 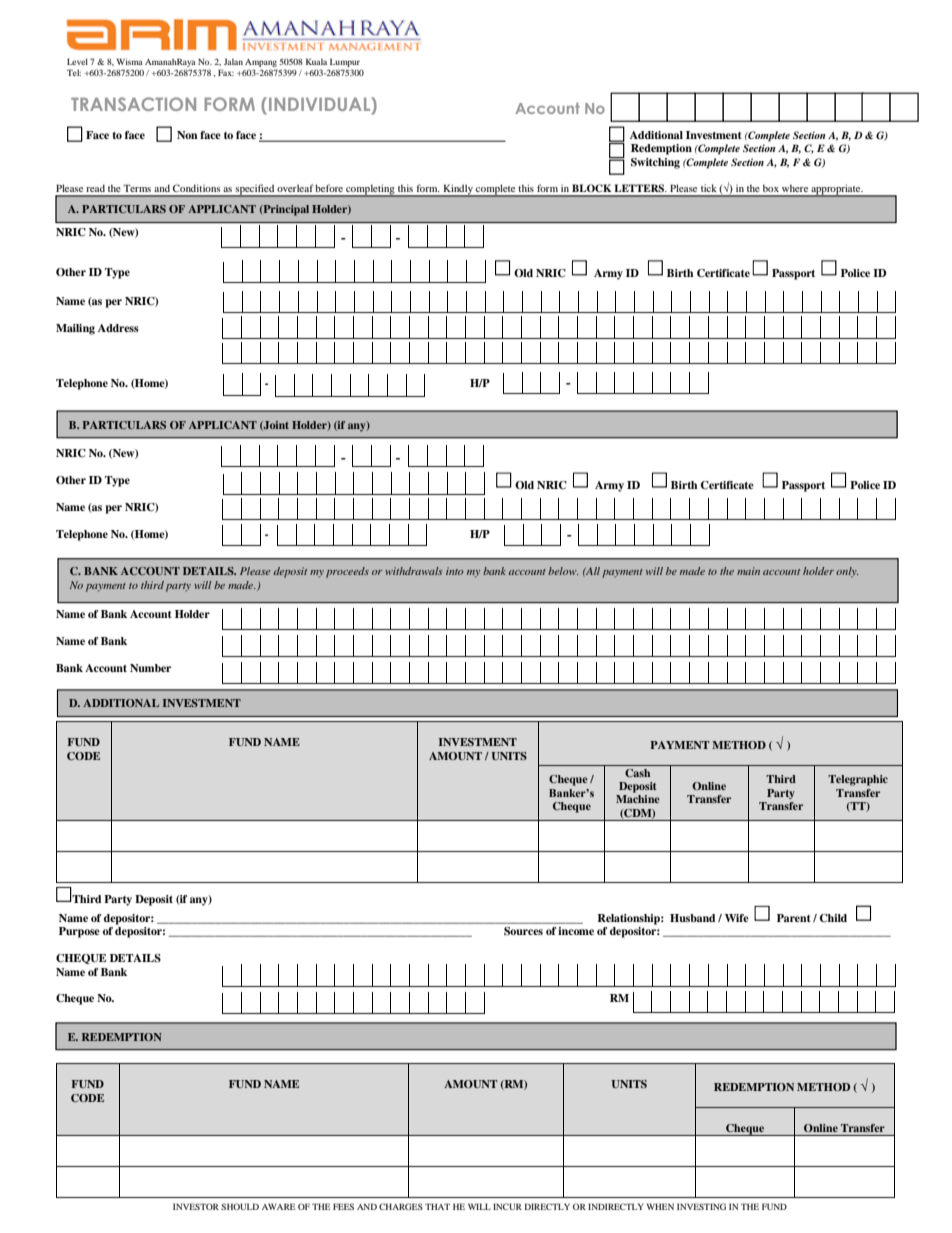 I want to click on main, so click(x=748, y=571).
